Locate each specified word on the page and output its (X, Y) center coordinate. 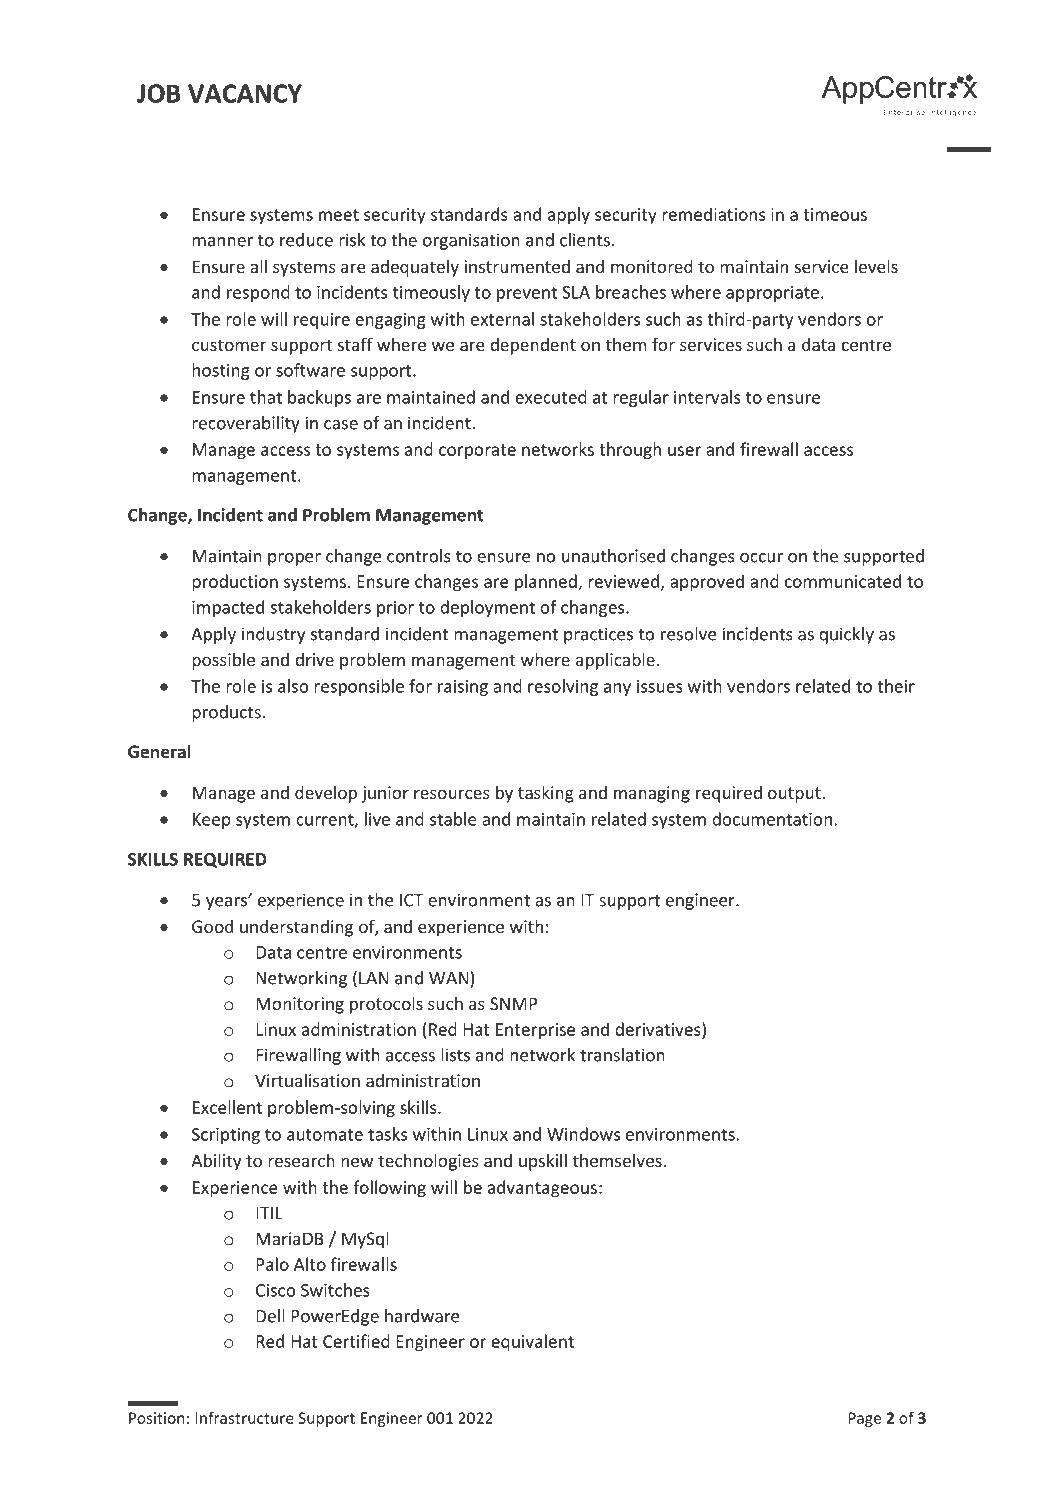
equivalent (532, 1343)
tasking (546, 794)
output (795, 795)
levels (876, 266)
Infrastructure (244, 1417)
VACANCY (245, 93)
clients (585, 240)
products (226, 713)
